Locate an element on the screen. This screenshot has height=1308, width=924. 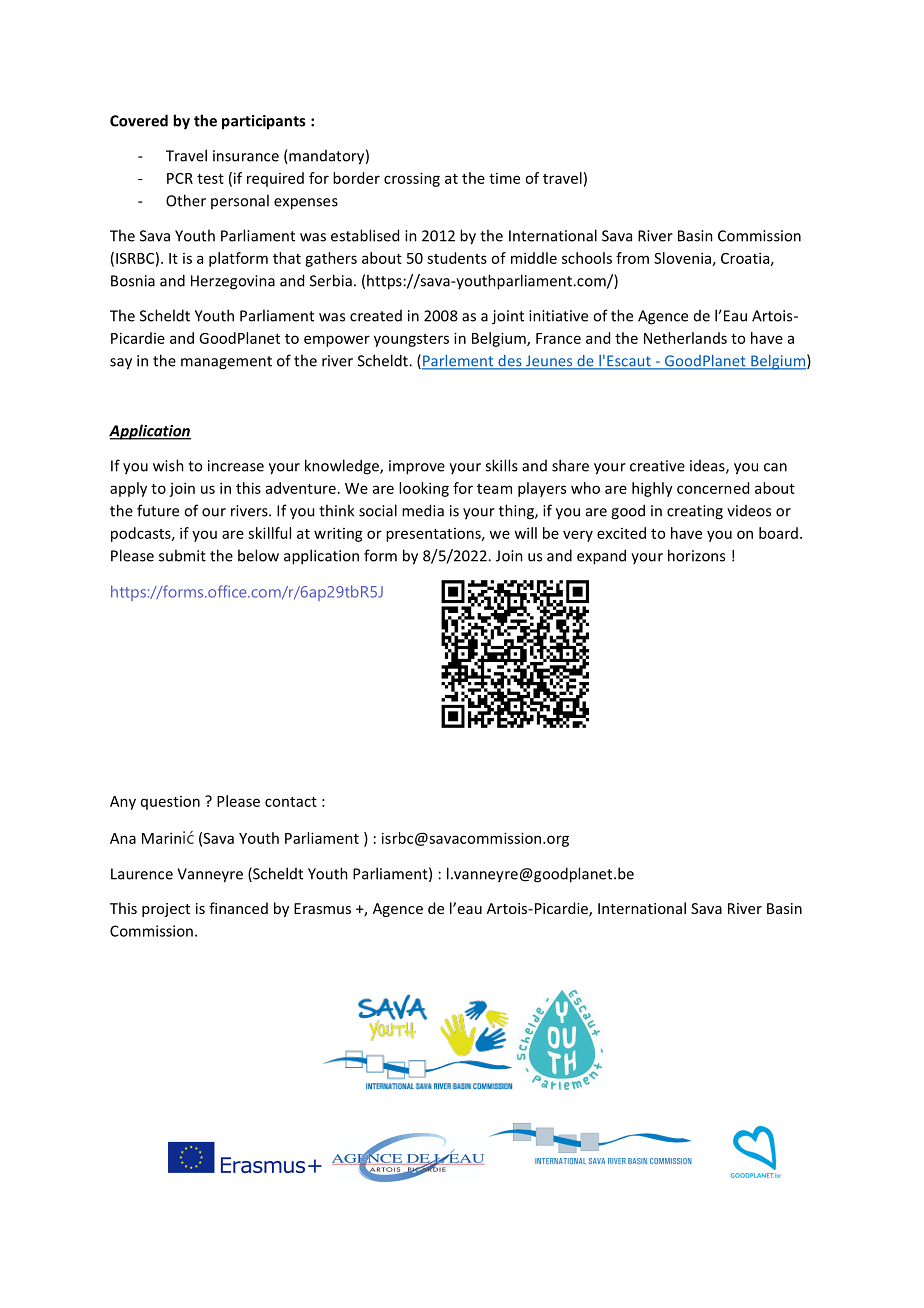
crossing is located at coordinates (412, 179).
